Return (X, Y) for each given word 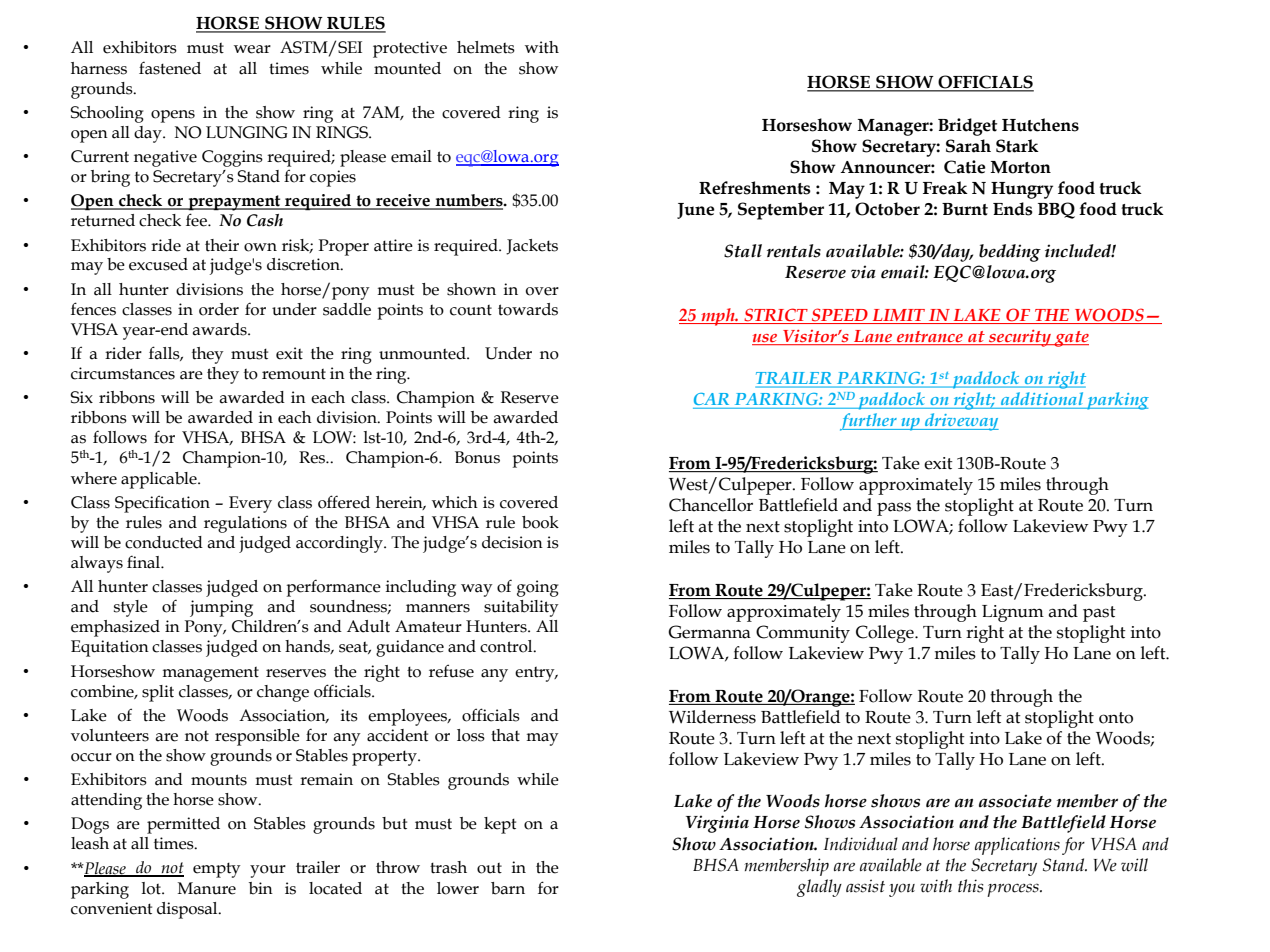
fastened (170, 68)
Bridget (967, 127)
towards (528, 309)
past (1099, 614)
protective (410, 49)
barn (508, 888)
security (1020, 338)
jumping (221, 608)
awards (220, 329)
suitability (521, 608)
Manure (207, 888)
